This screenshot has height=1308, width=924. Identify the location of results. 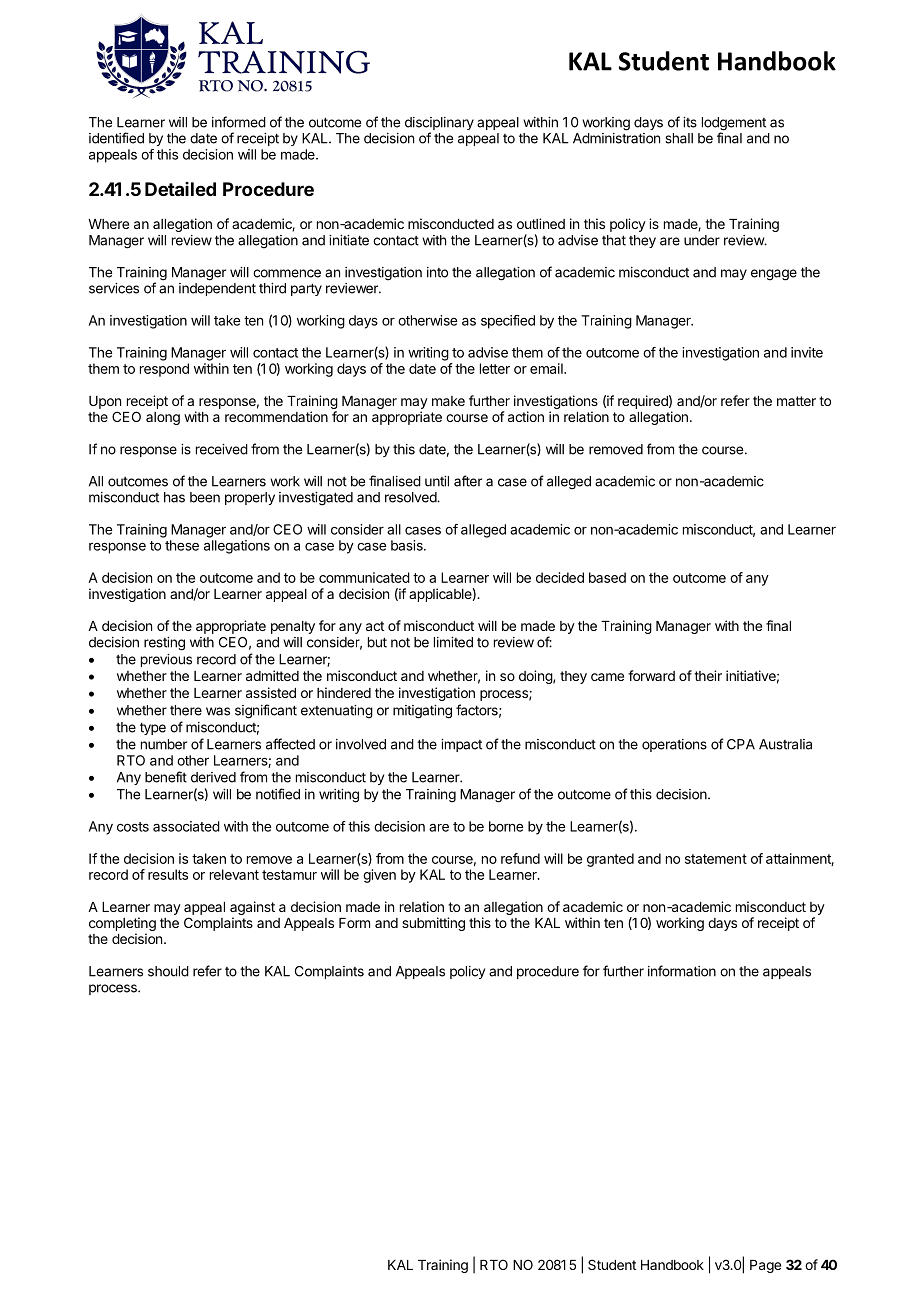
(168, 874).
